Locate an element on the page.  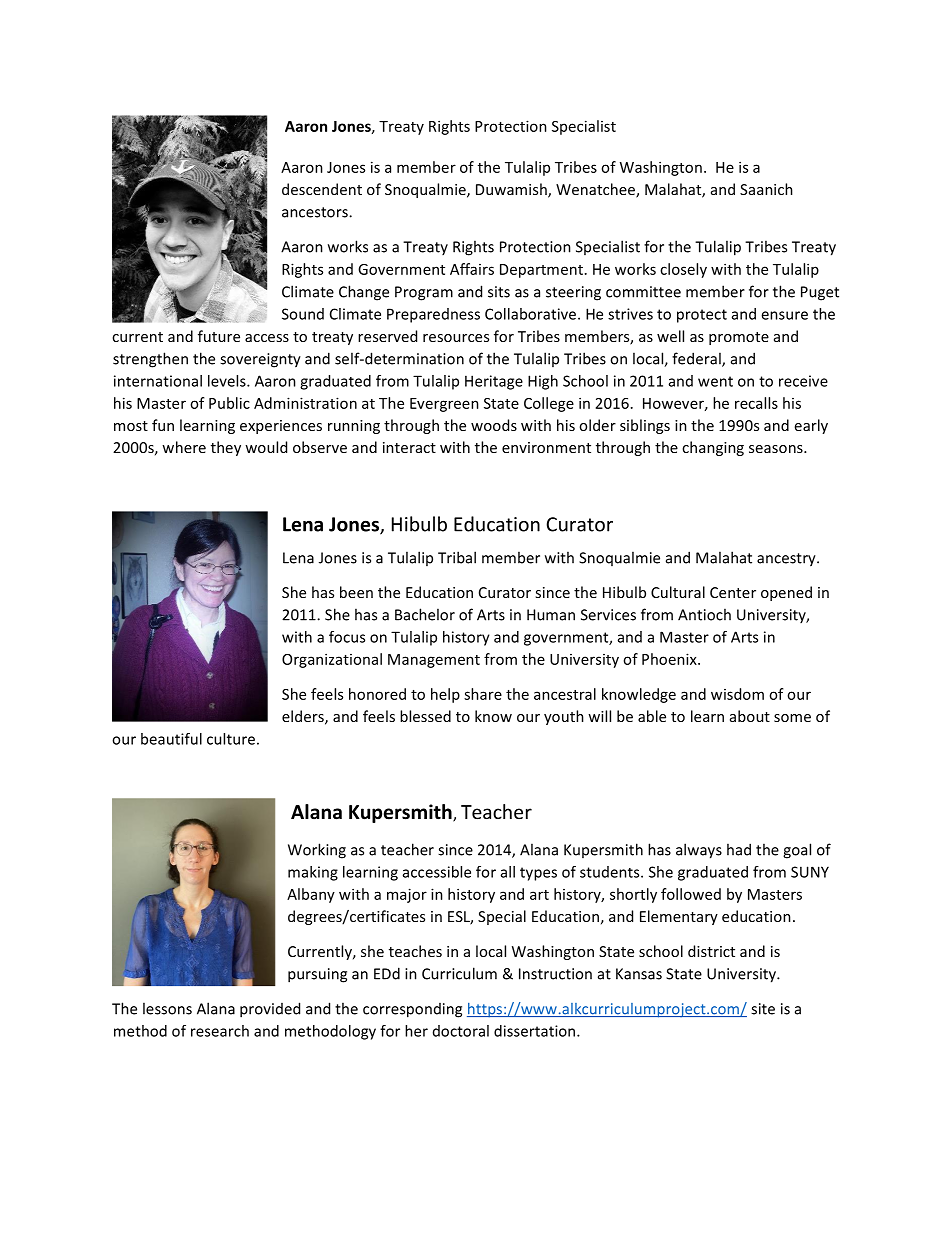
Affairs is located at coordinates (472, 269).
